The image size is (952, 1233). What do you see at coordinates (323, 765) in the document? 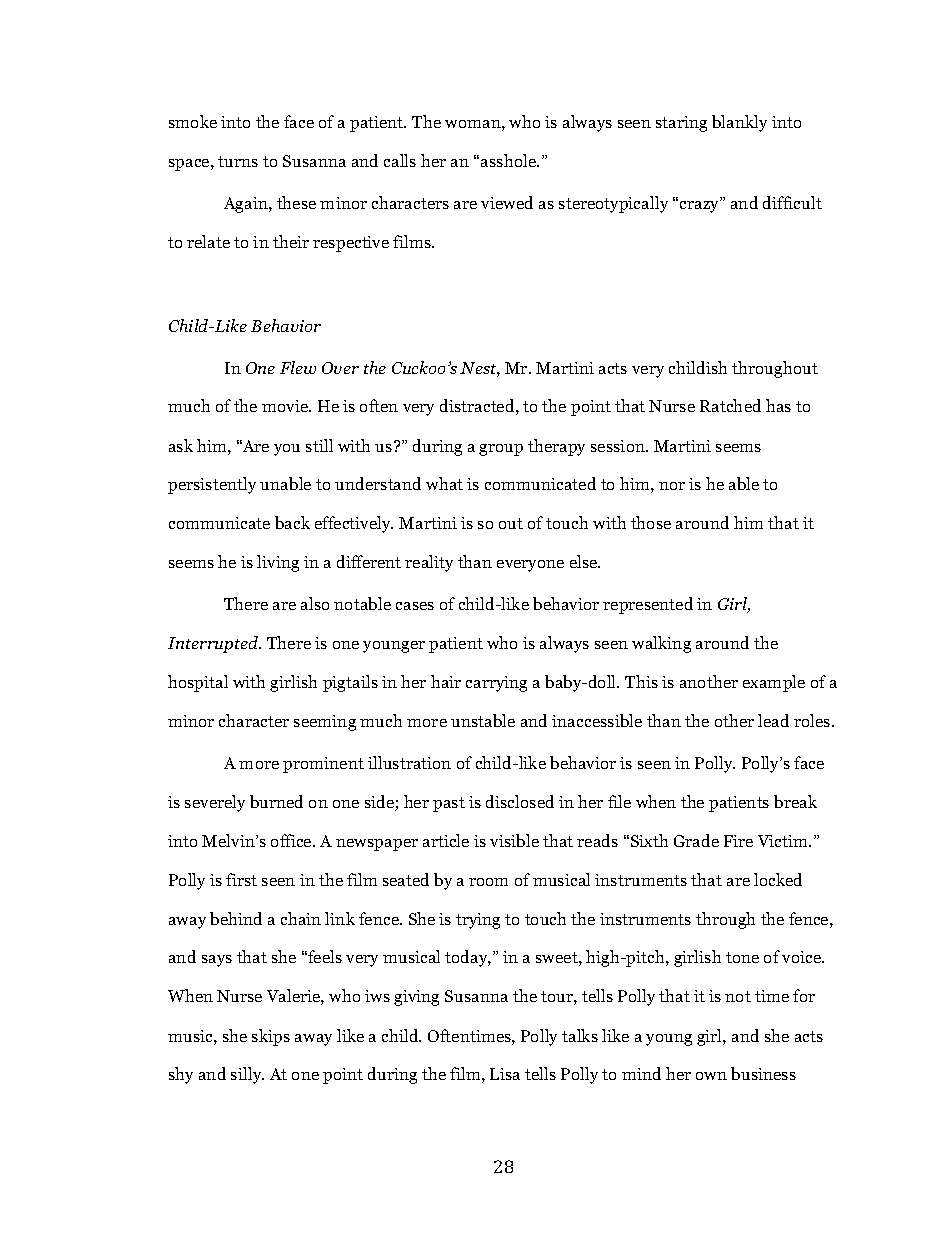
I see `prominent` at bounding box center [323, 765].
